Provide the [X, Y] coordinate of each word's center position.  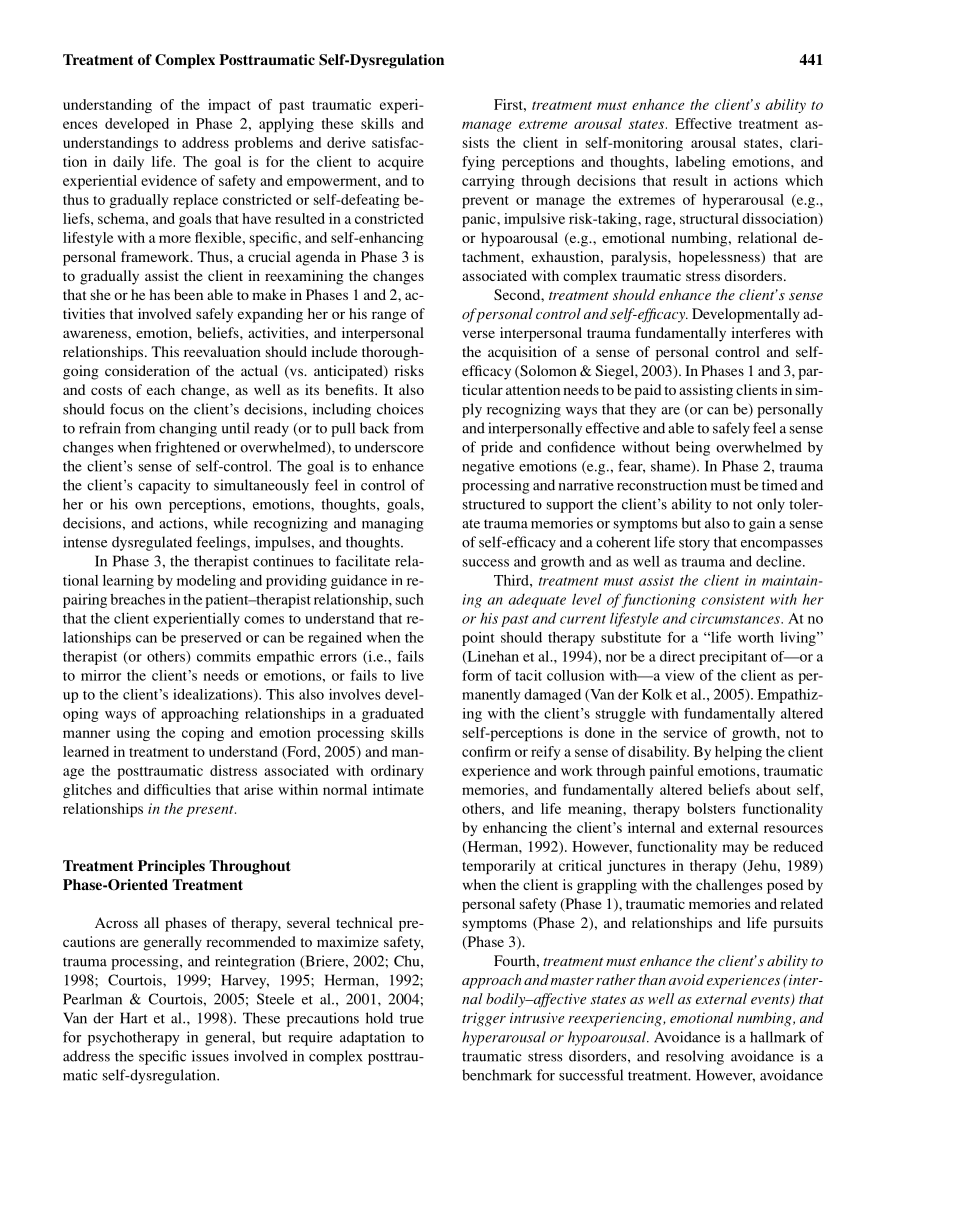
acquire [401, 163]
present [211, 811]
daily [128, 163]
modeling [206, 582]
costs [106, 390]
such [410, 599]
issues [210, 1056]
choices [400, 409]
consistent [733, 599]
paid [647, 391]
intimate [398, 789]
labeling [700, 163]
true [412, 1019]
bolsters [711, 808]
